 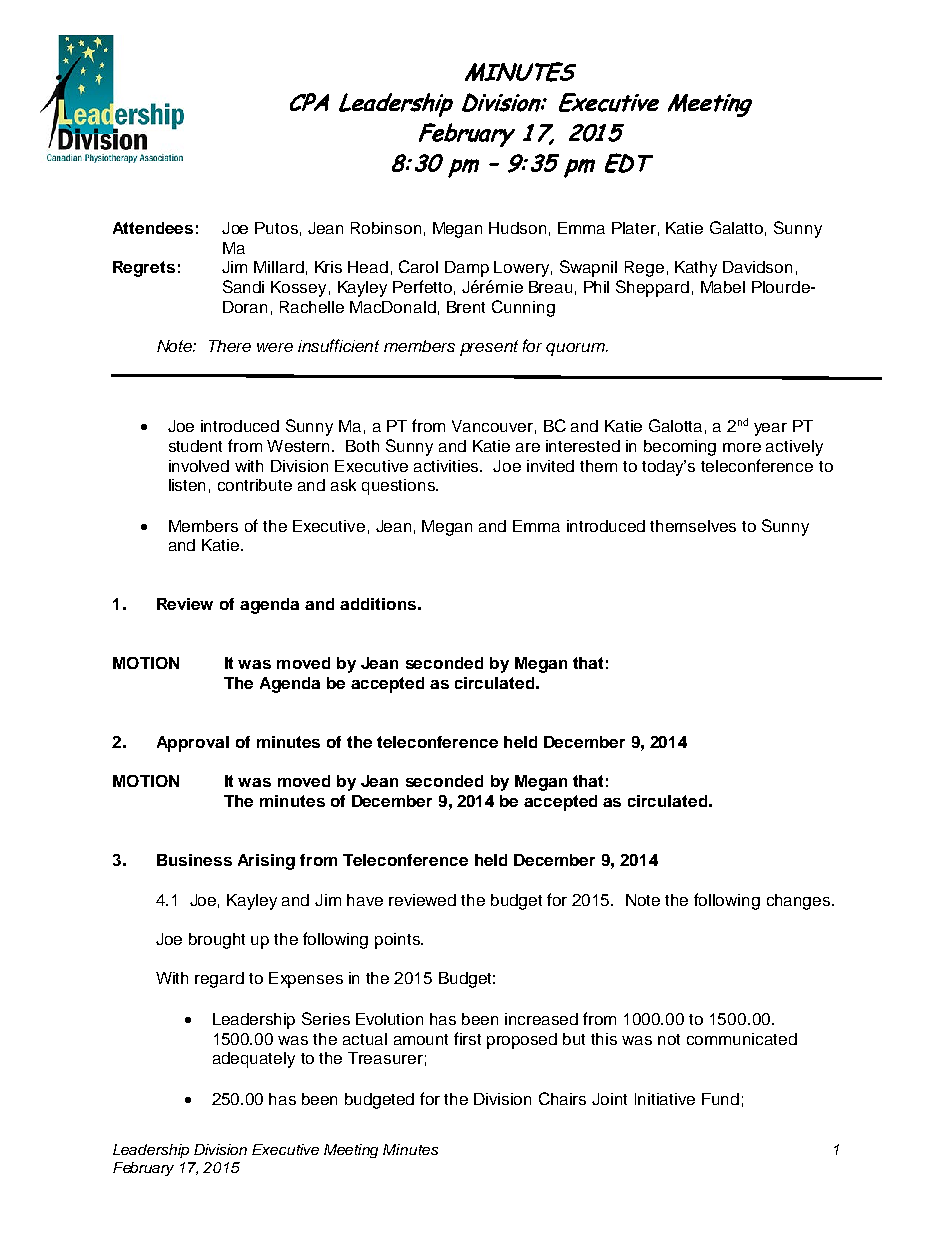 I want to click on changes, so click(x=800, y=902).
